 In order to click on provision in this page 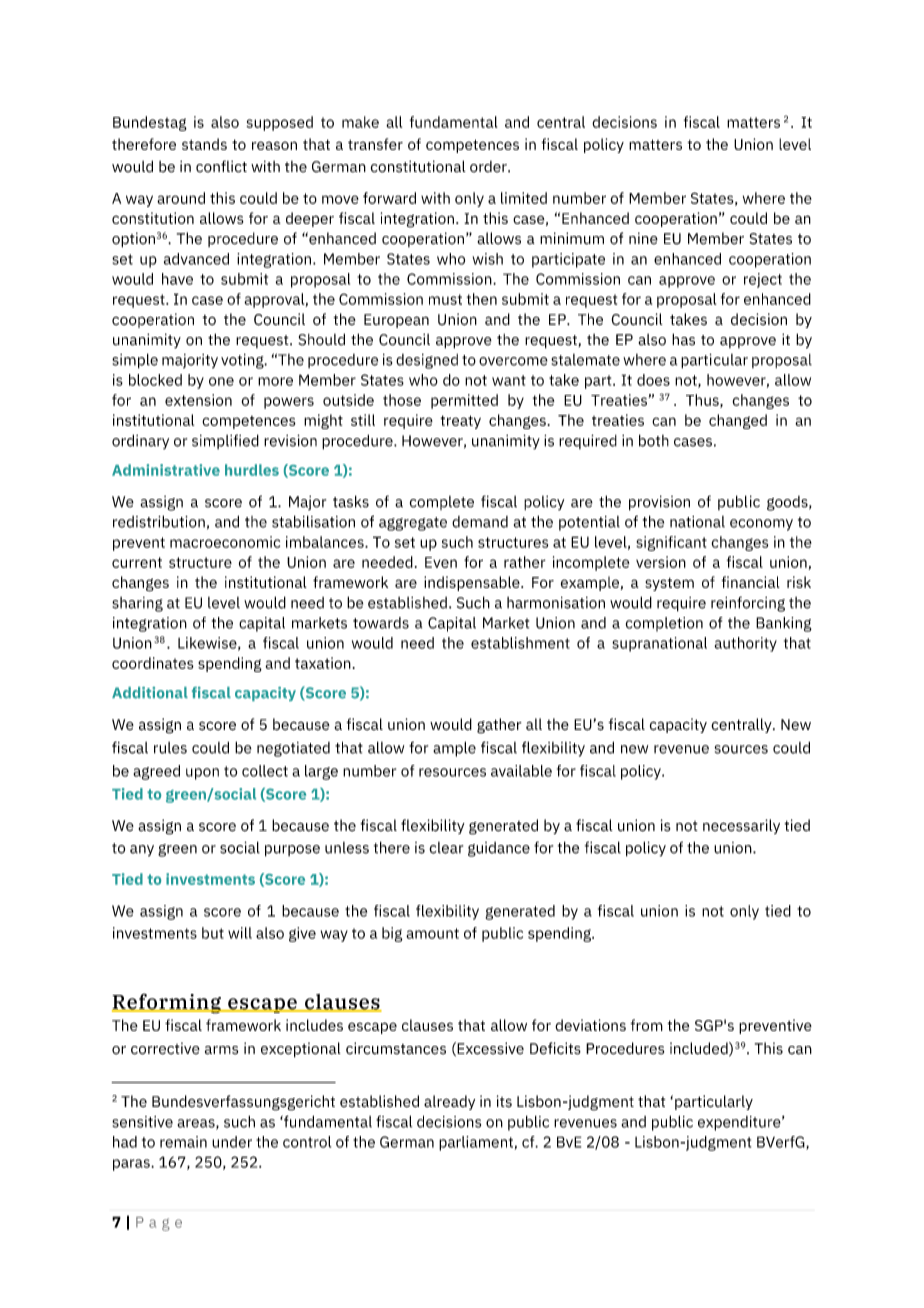, I will do `click(659, 503)`.
